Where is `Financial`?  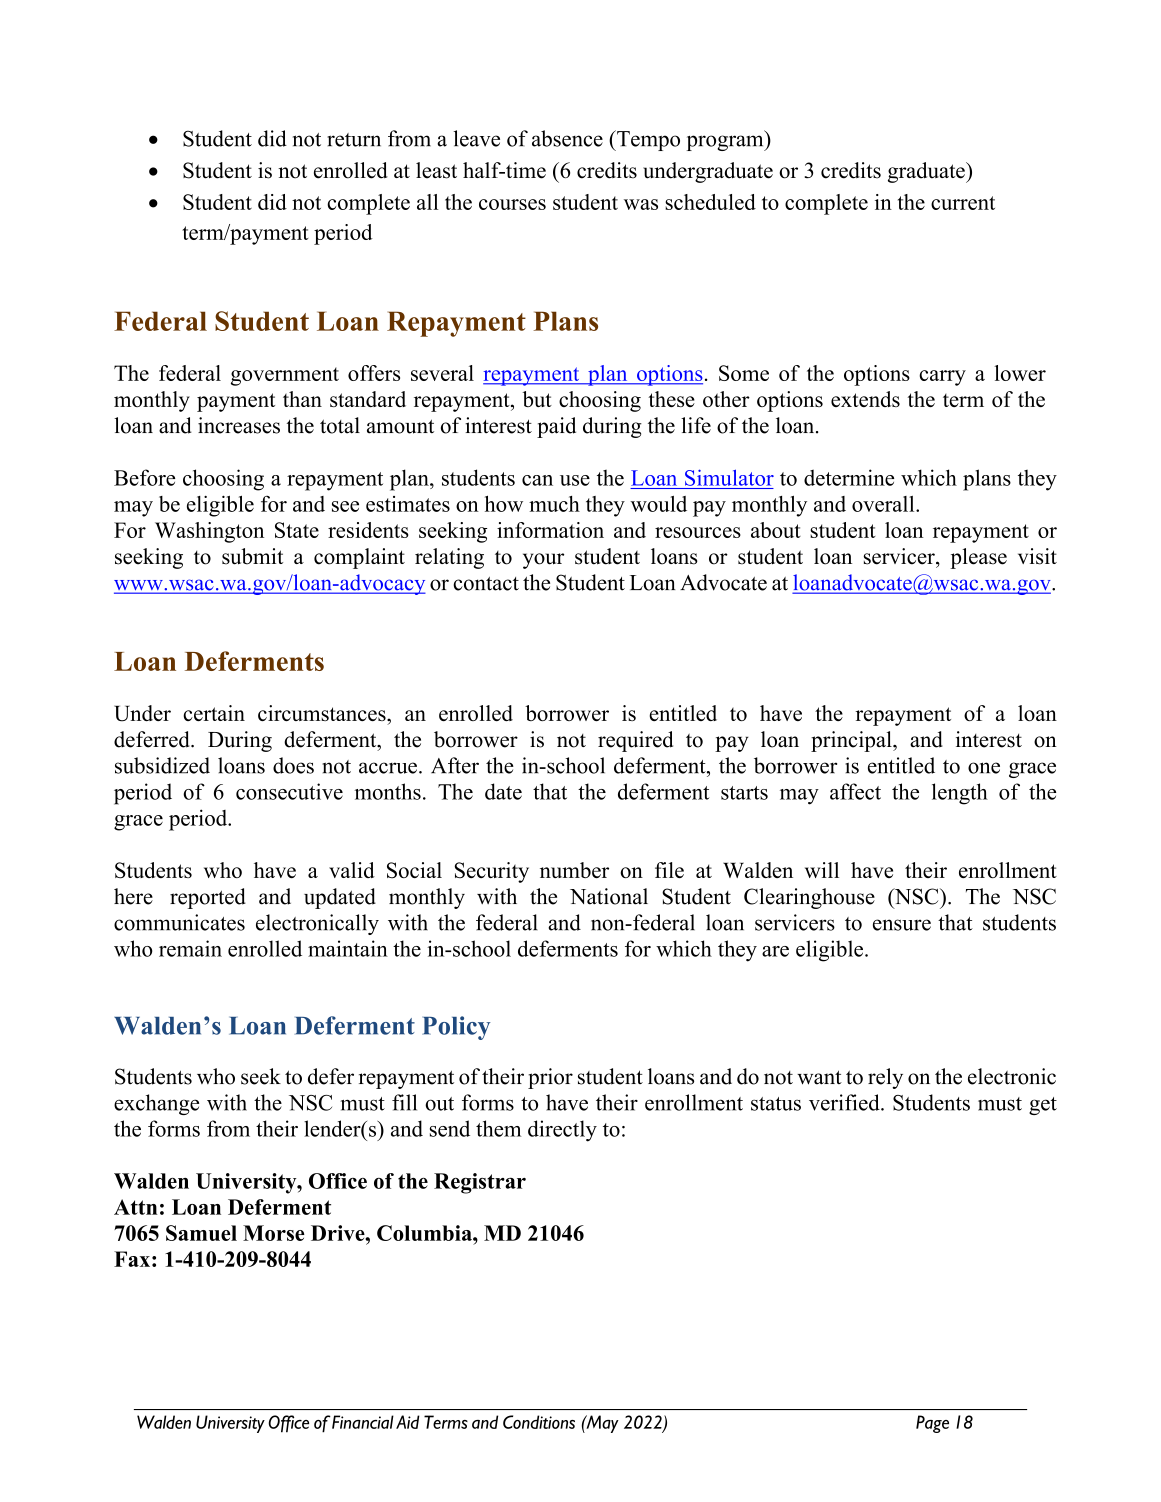 Financial is located at coordinates (363, 1422).
